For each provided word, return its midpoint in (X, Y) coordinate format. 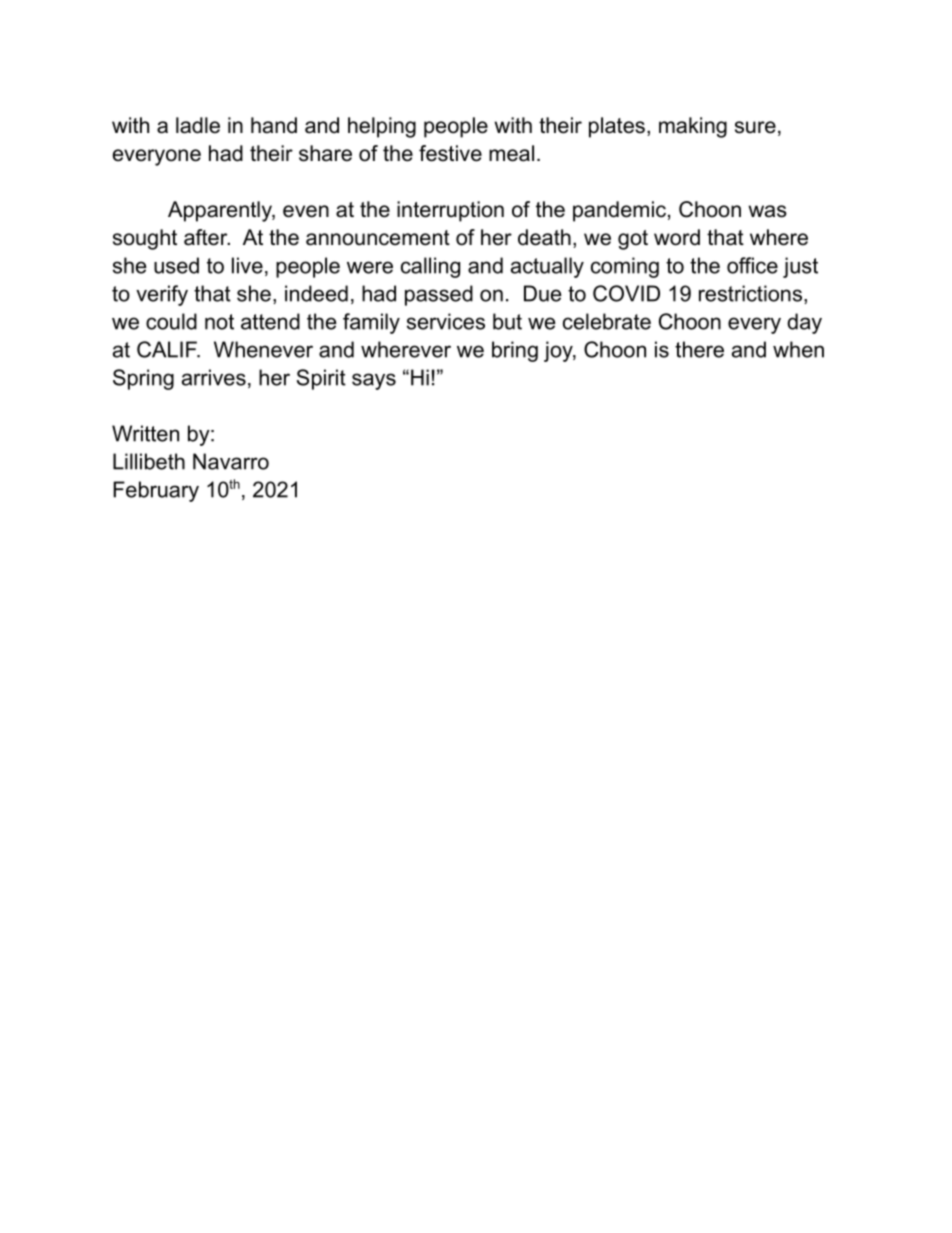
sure (755, 127)
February (156, 491)
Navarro (231, 461)
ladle (198, 125)
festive (450, 153)
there (699, 349)
